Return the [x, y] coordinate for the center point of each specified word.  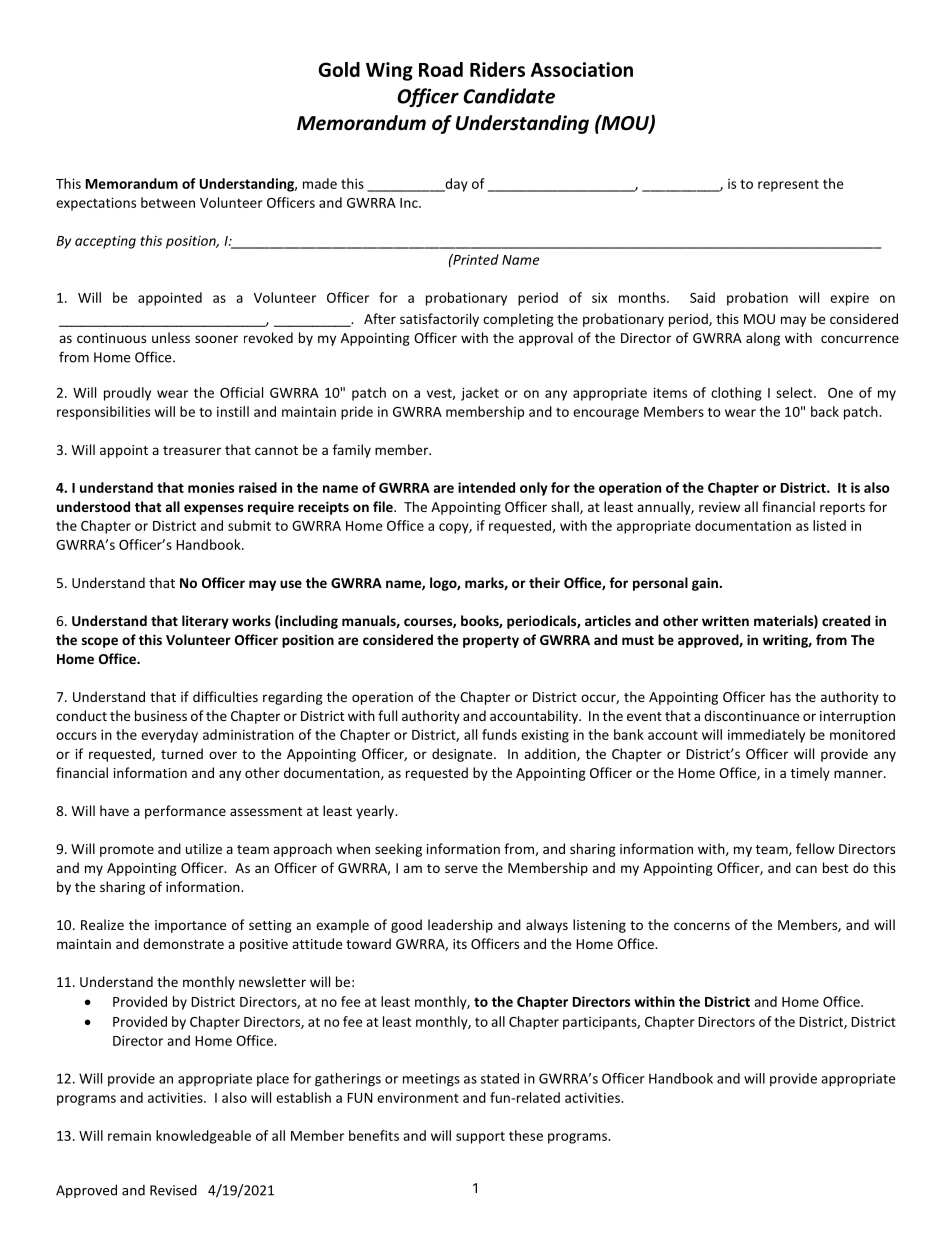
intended [486, 487]
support [480, 1137]
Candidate [509, 96]
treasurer [192, 450]
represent [788, 185]
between [168, 202]
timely [810, 774]
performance [185, 812]
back [825, 411]
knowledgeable [203, 1137]
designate [463, 755]
